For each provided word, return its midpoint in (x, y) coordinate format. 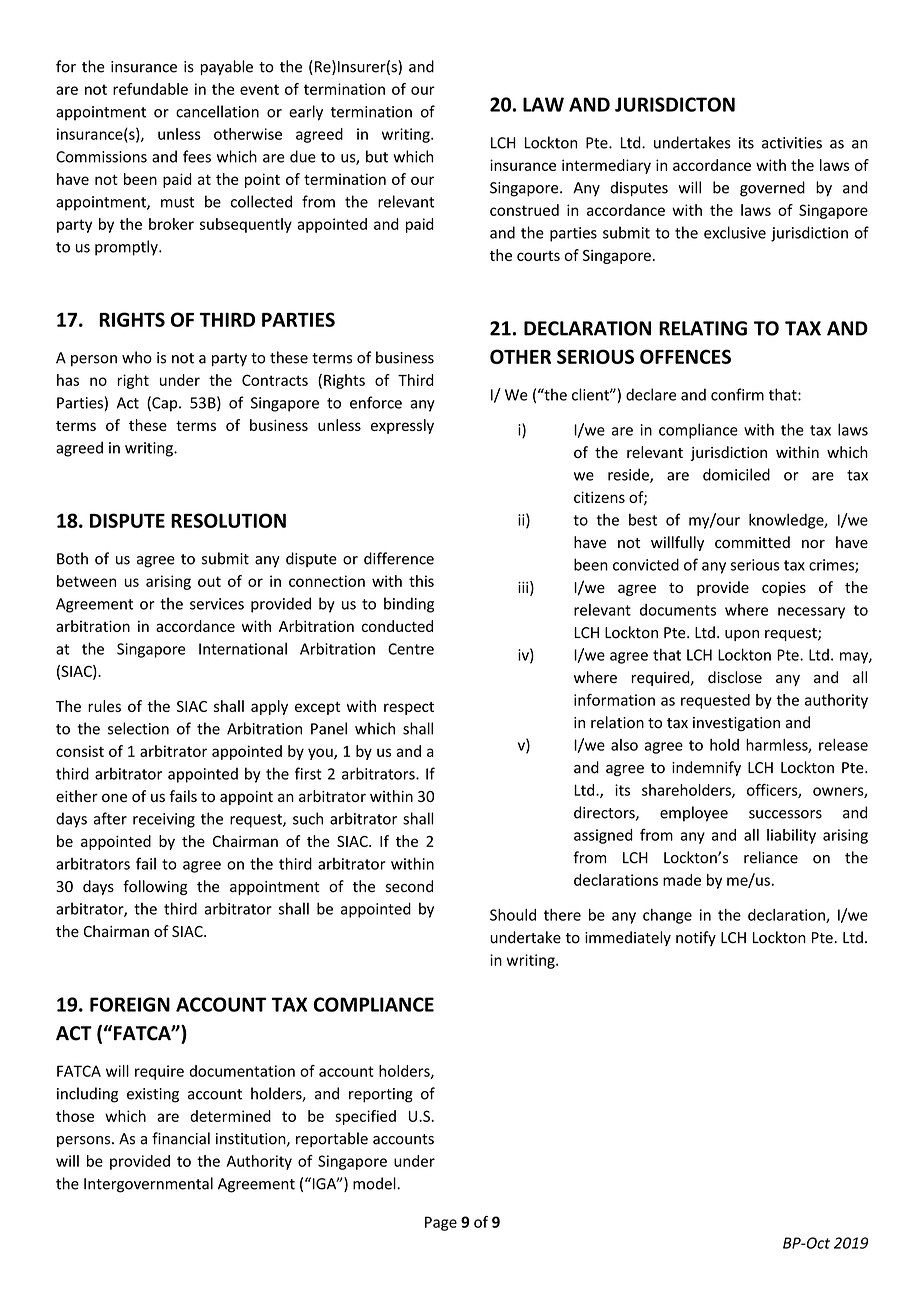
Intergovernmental (148, 1185)
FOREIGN (130, 1004)
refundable (150, 89)
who (137, 357)
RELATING (703, 328)
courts (538, 256)
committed (752, 542)
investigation (736, 724)
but (377, 156)
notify (696, 938)
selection (138, 728)
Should (513, 915)
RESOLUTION (228, 520)
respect (409, 708)
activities (792, 143)
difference (399, 558)
